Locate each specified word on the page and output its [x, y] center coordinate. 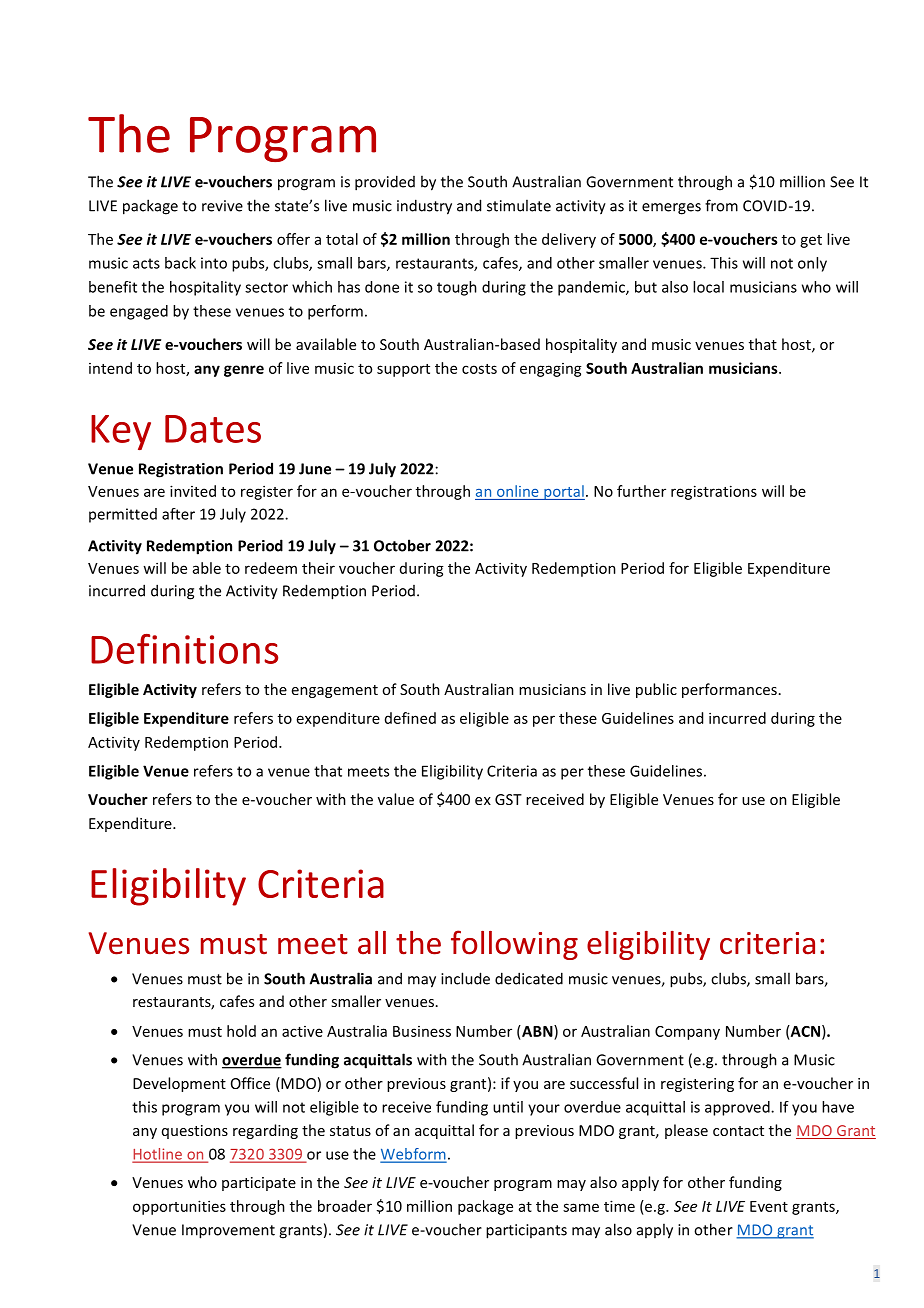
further [641, 491]
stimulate [519, 205]
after [178, 514]
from [721, 205]
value [396, 799]
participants [526, 1231]
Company [687, 1033]
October [402, 545]
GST [508, 799]
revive [222, 206]
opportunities [179, 1207]
